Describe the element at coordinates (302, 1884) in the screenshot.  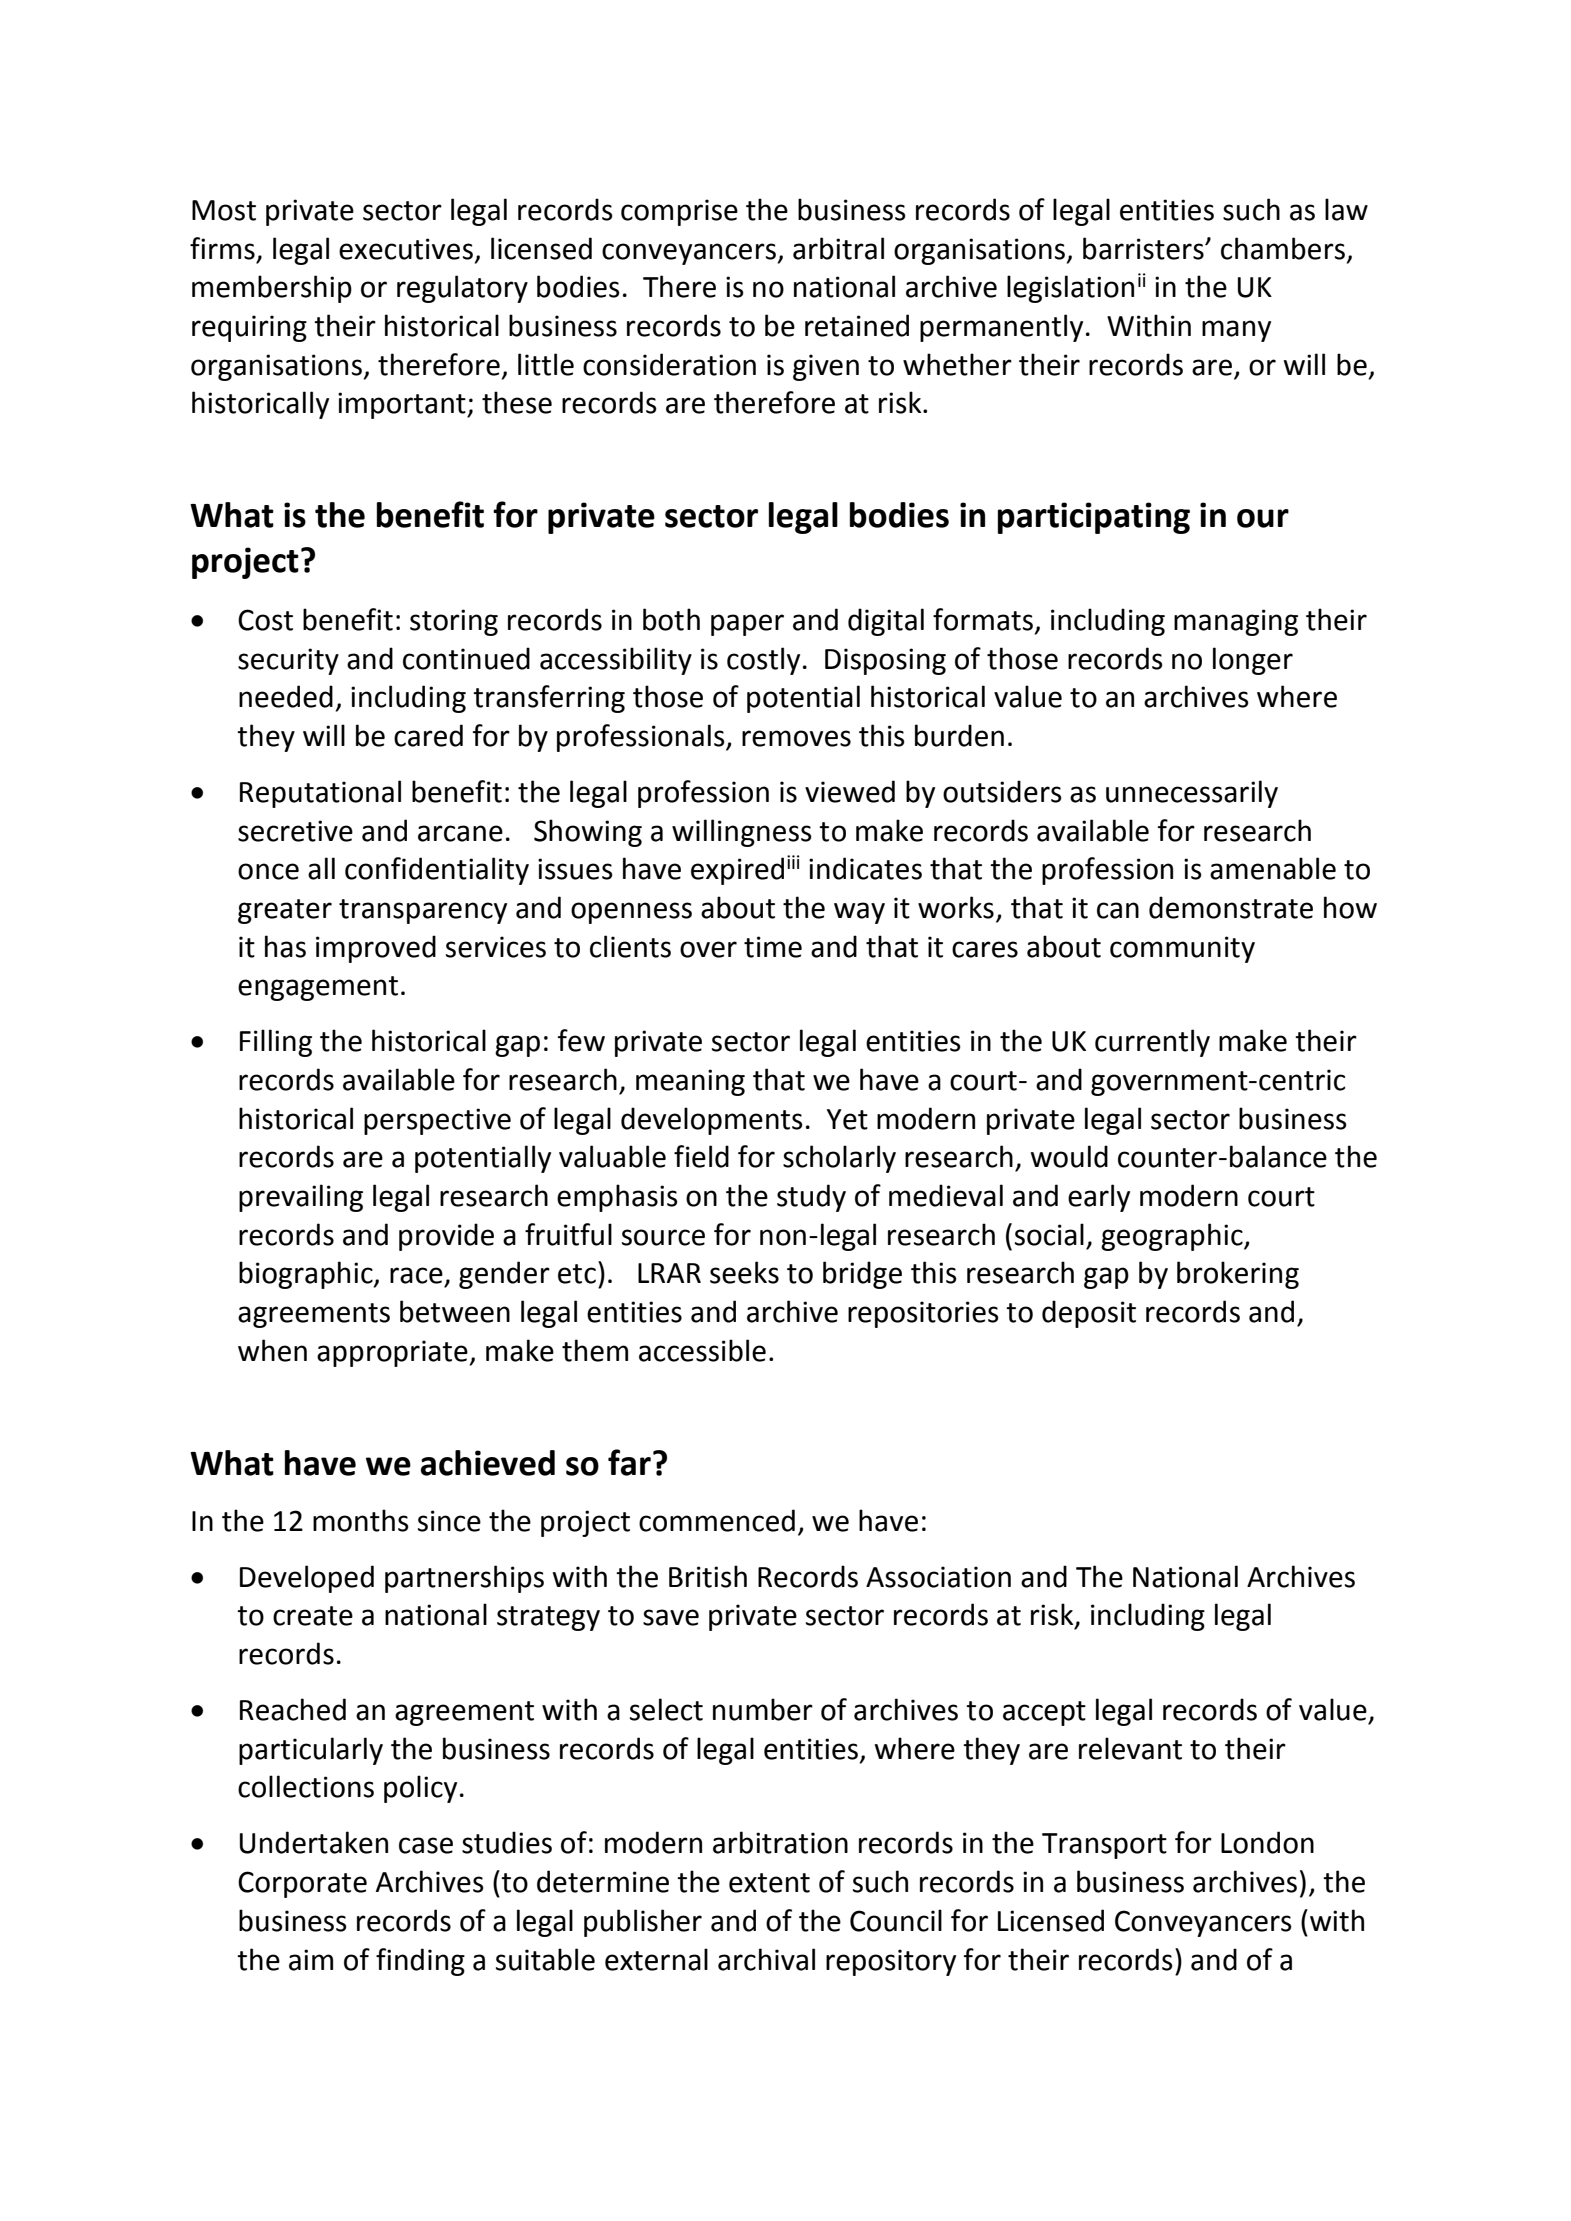
I see `Corporate` at that location.
